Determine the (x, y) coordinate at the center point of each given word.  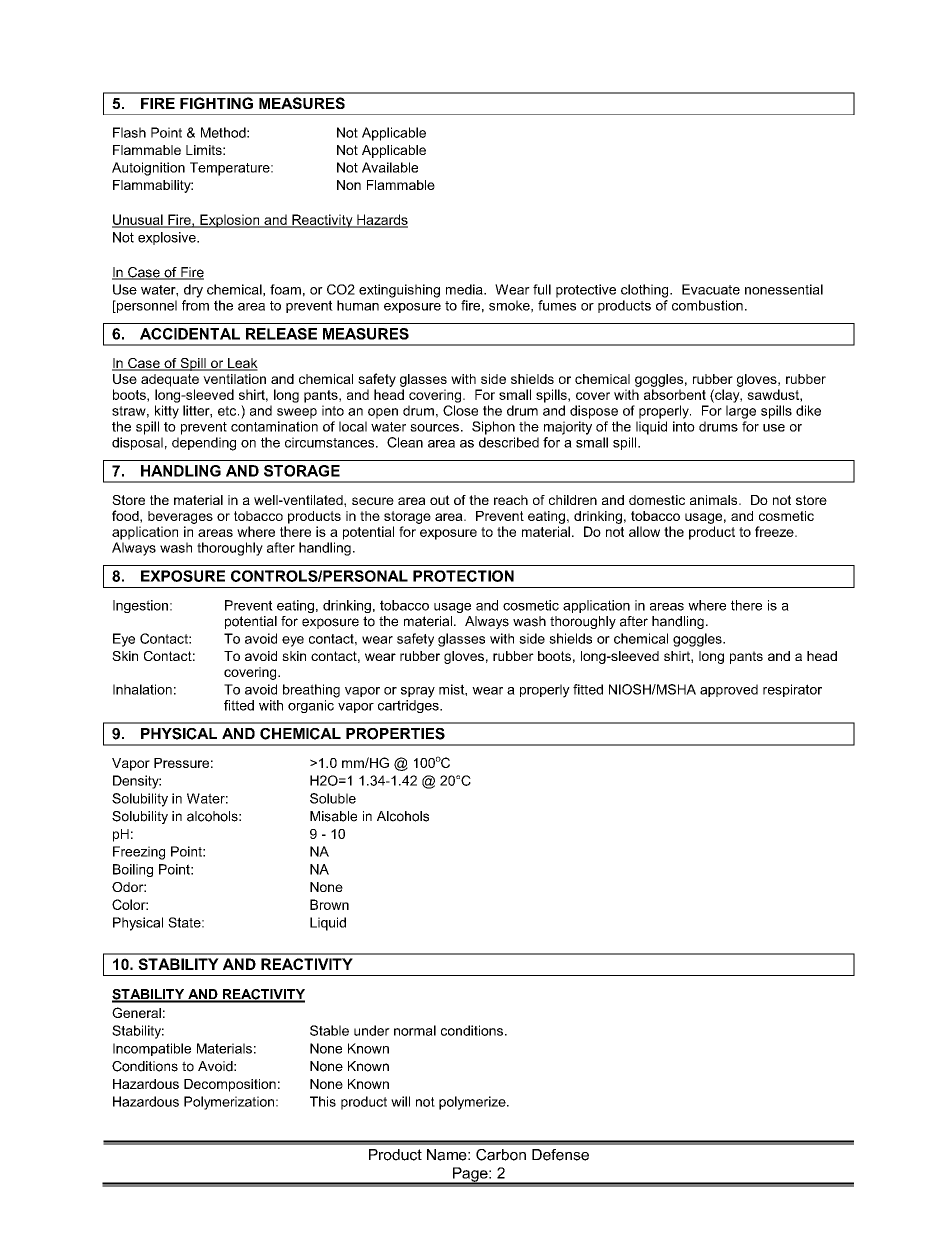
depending (204, 444)
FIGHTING (216, 103)
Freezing (139, 853)
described (509, 442)
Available (390, 167)
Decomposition (230, 1085)
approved (729, 690)
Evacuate (711, 289)
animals (715, 500)
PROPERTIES (395, 734)
